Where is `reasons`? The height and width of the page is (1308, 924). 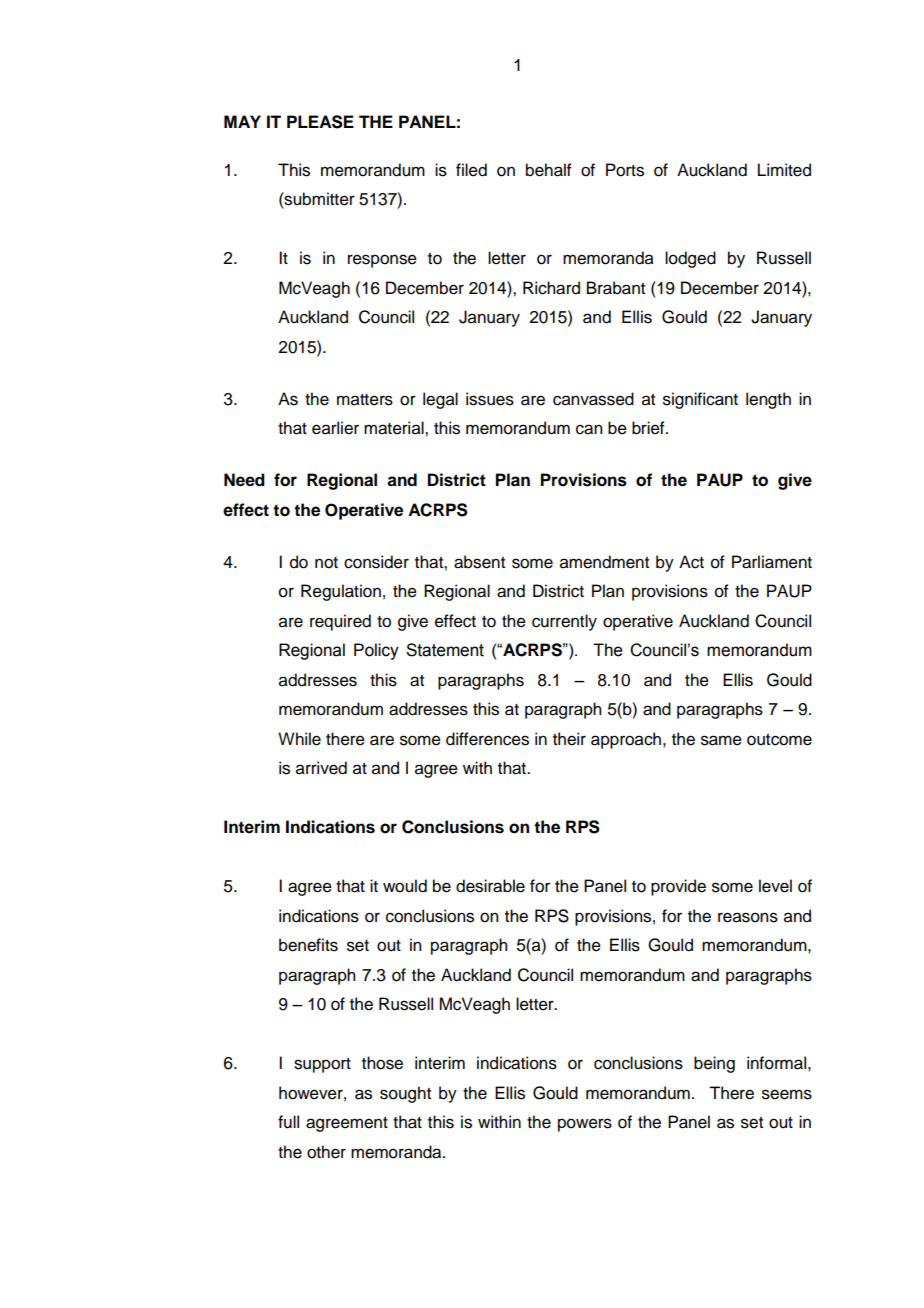
reasons is located at coordinates (748, 917).
